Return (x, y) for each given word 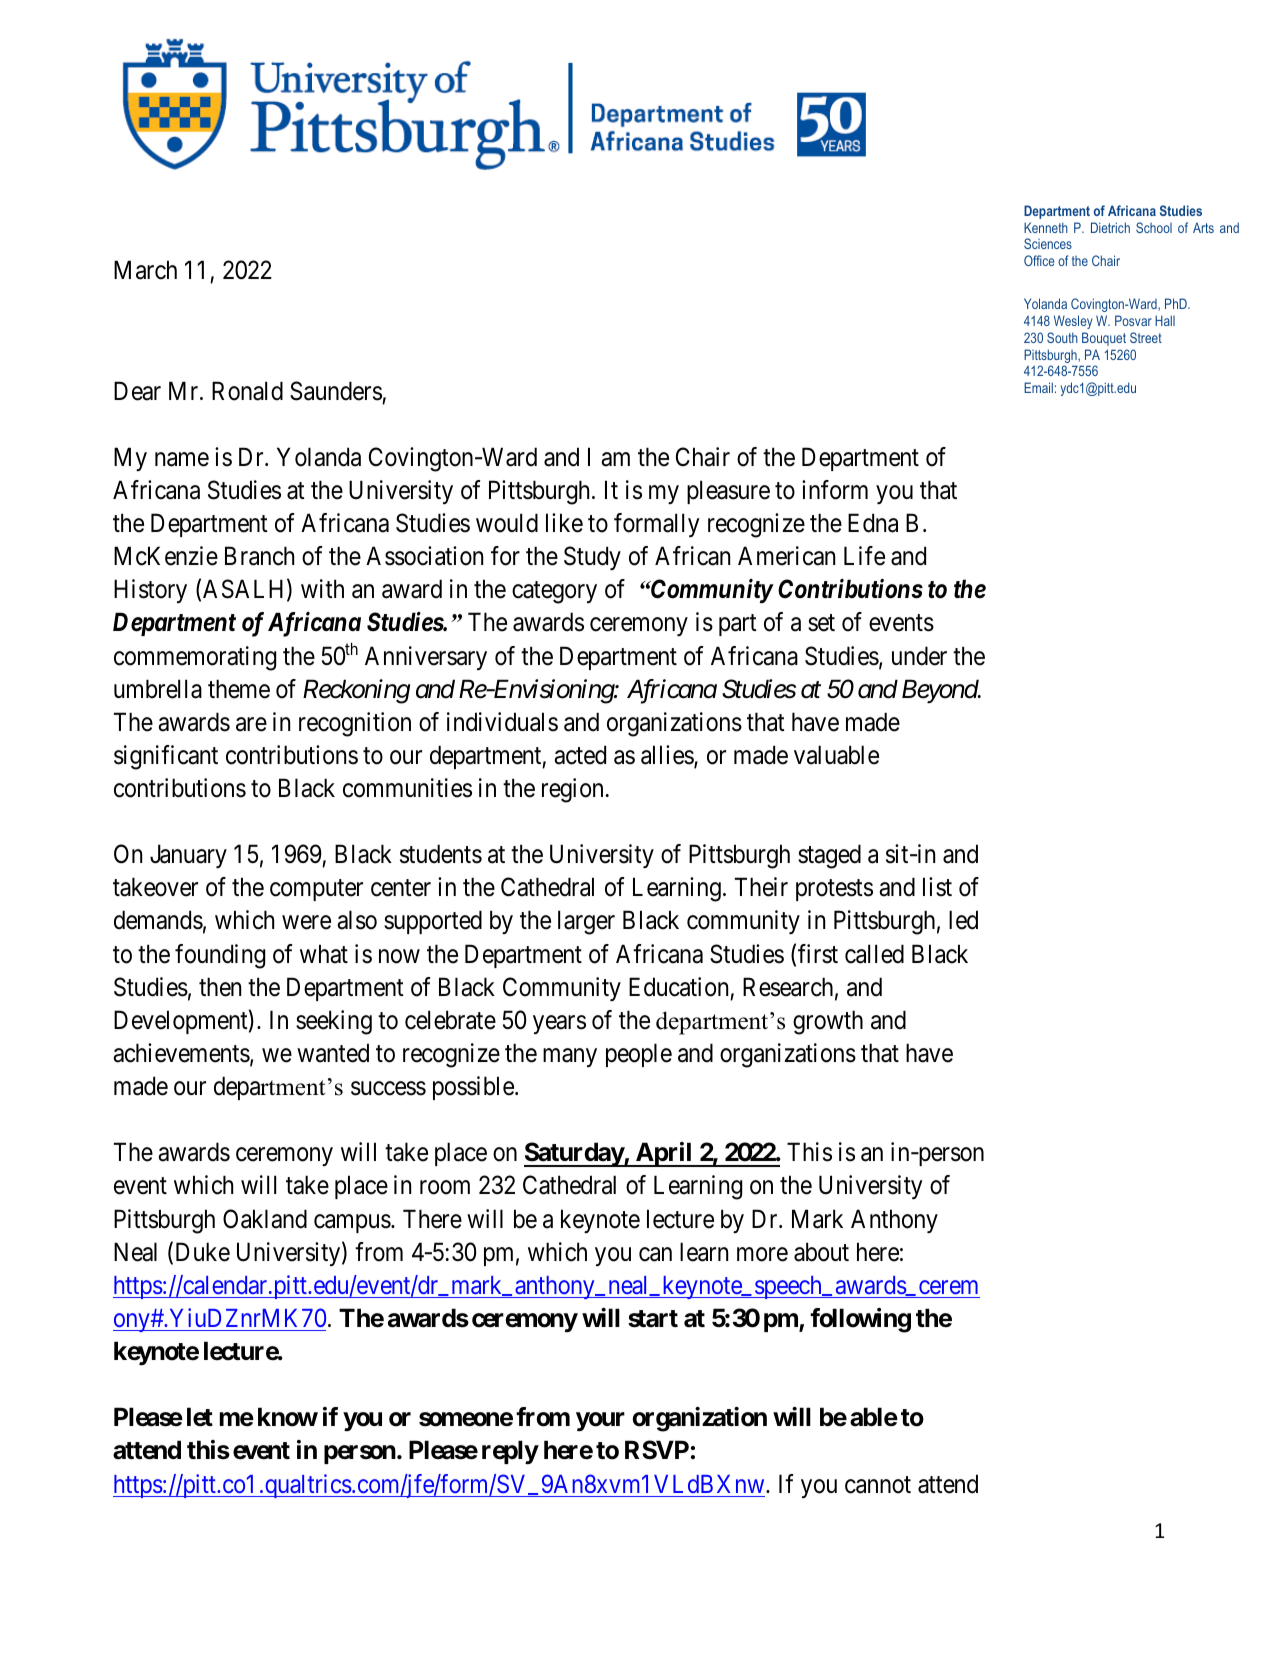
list (937, 887)
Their (761, 887)
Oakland (265, 1219)
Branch (259, 556)
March (145, 270)
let (200, 1417)
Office (1039, 260)
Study (592, 558)
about (821, 1252)
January (188, 856)
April (664, 1154)
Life (864, 556)
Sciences (1048, 243)
